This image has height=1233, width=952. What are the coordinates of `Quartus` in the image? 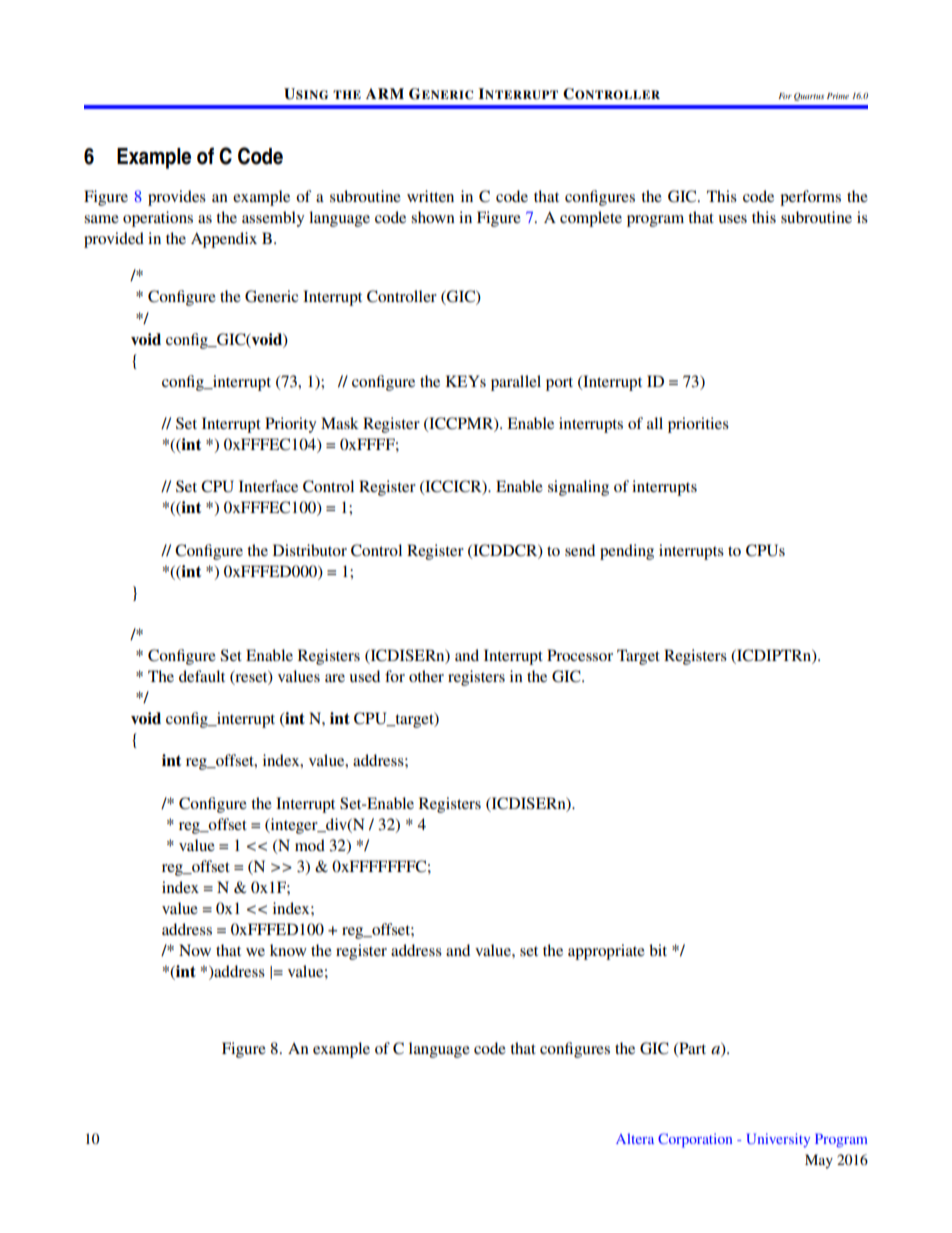 It's located at (809, 97).
